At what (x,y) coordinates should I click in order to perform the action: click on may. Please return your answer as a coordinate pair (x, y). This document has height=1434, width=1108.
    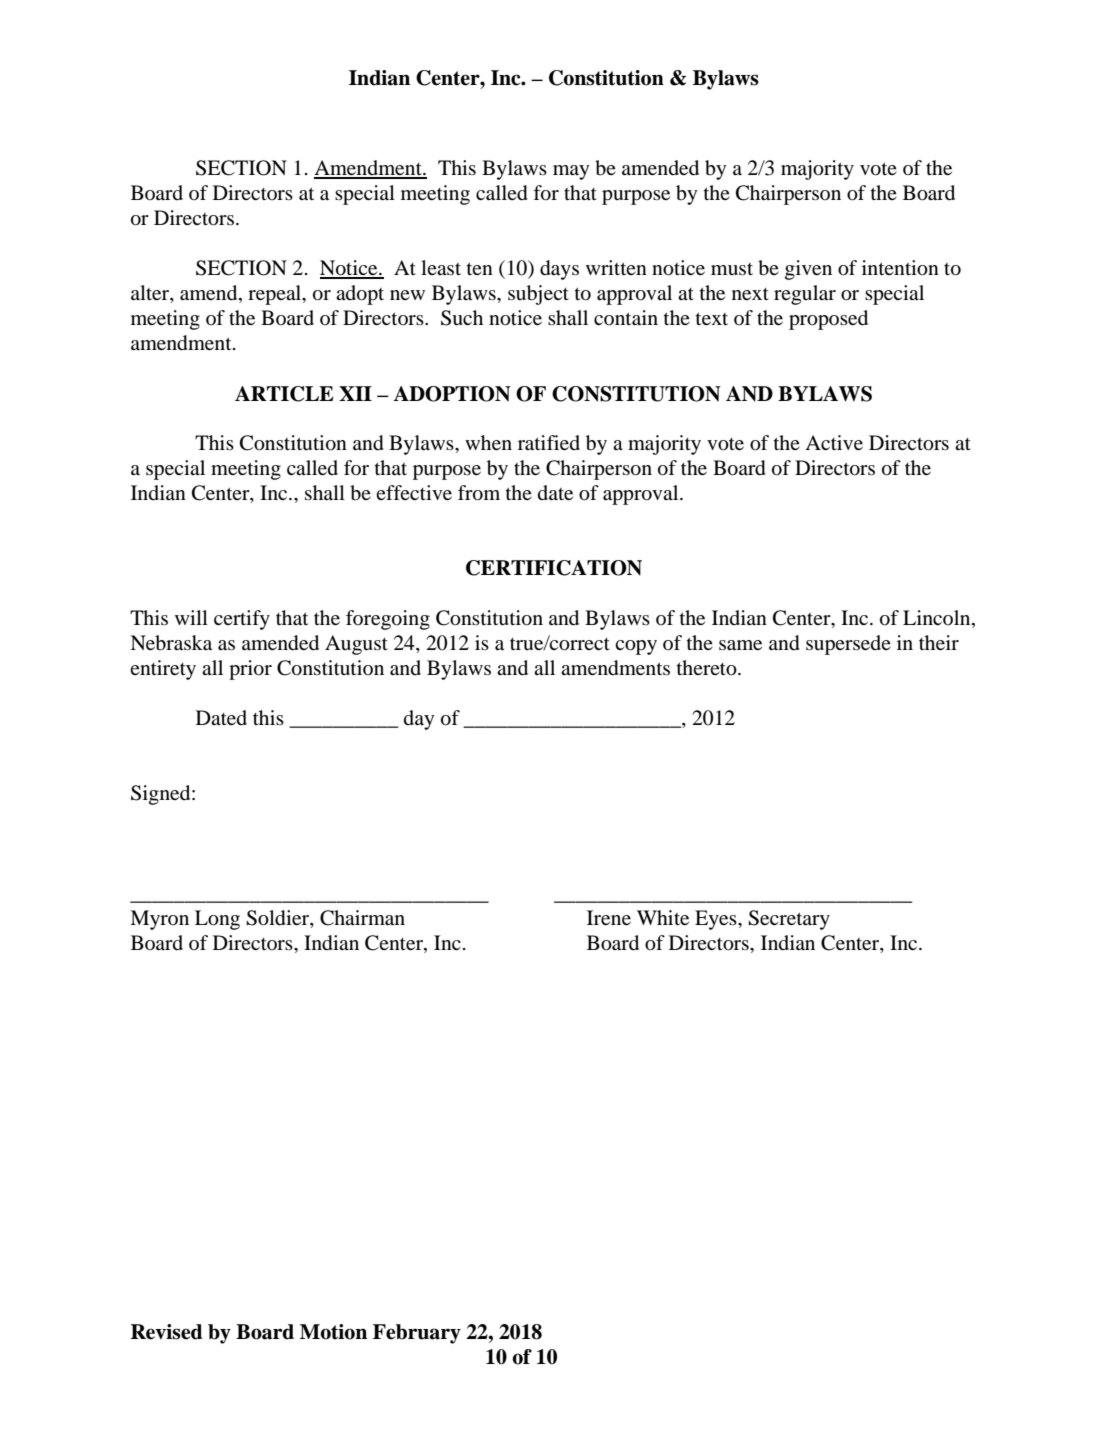
    Looking at the image, I should click on (571, 172).
